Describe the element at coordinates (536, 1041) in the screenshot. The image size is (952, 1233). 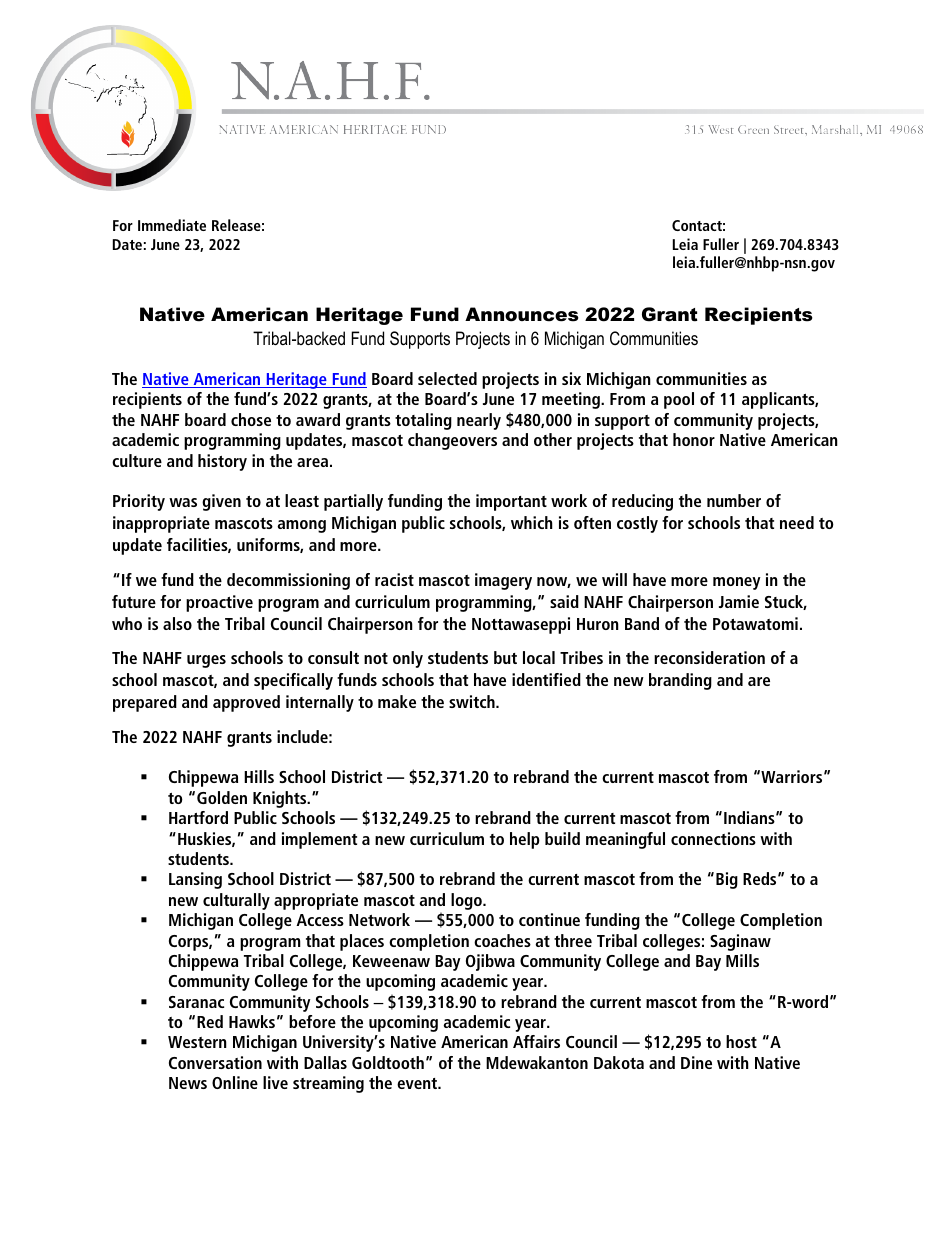
I see `Affairs` at that location.
